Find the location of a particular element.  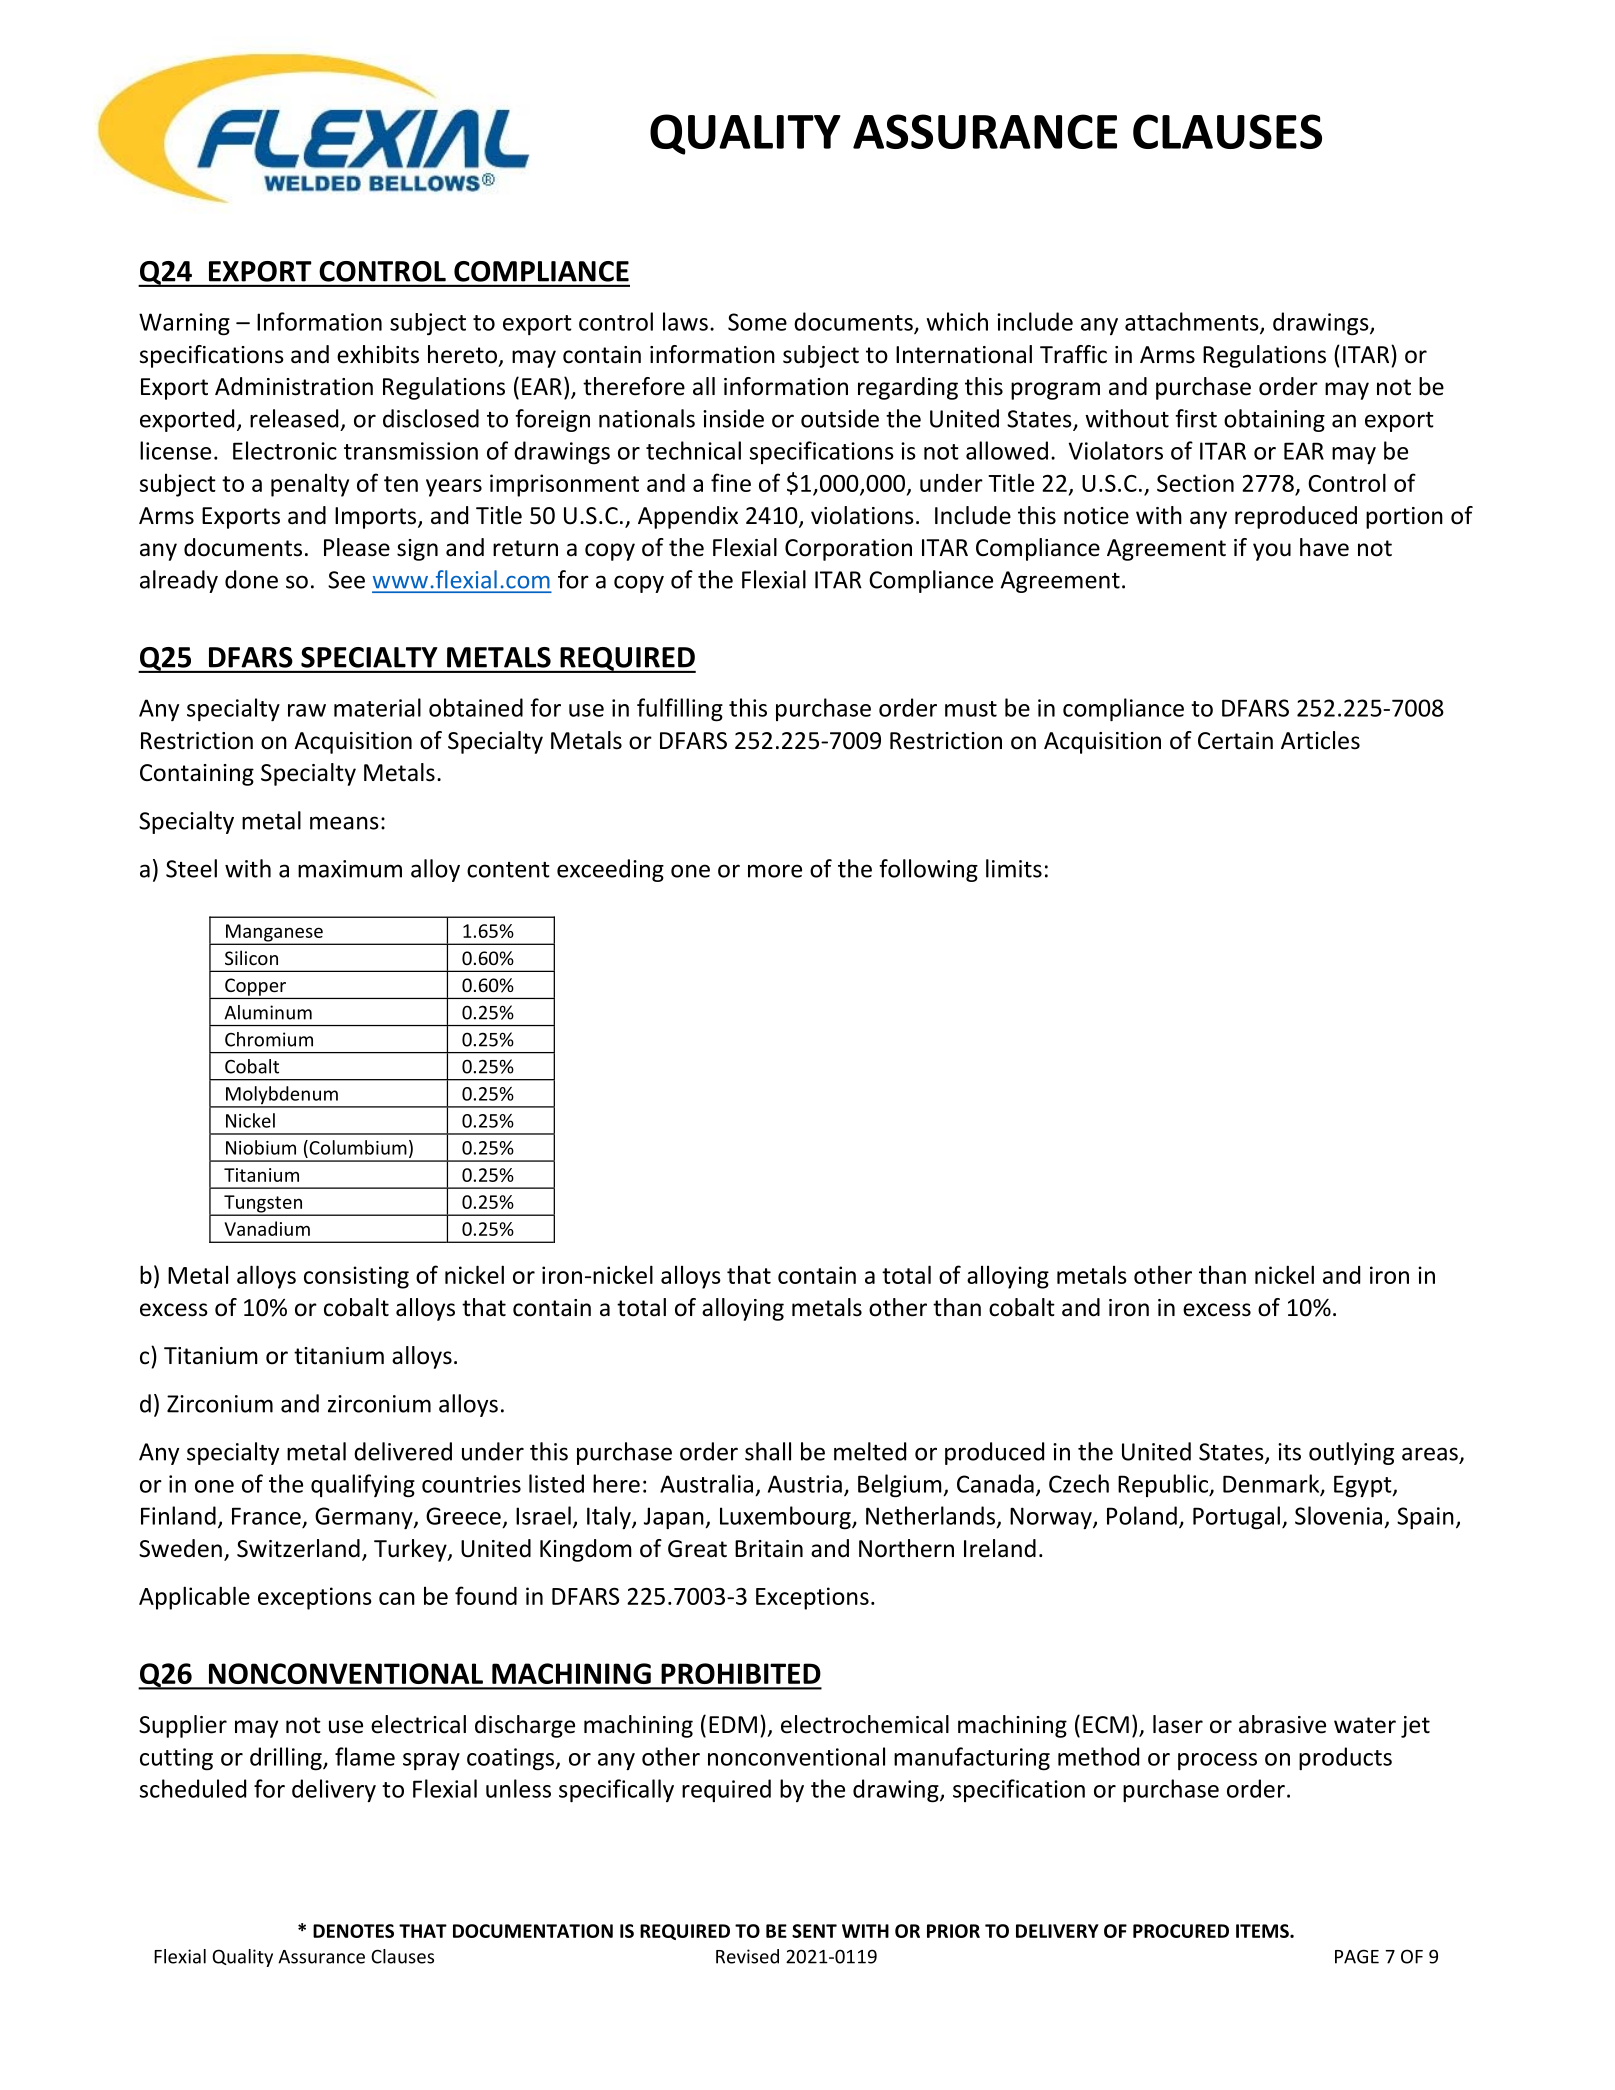

Administration is located at coordinates (294, 386).
